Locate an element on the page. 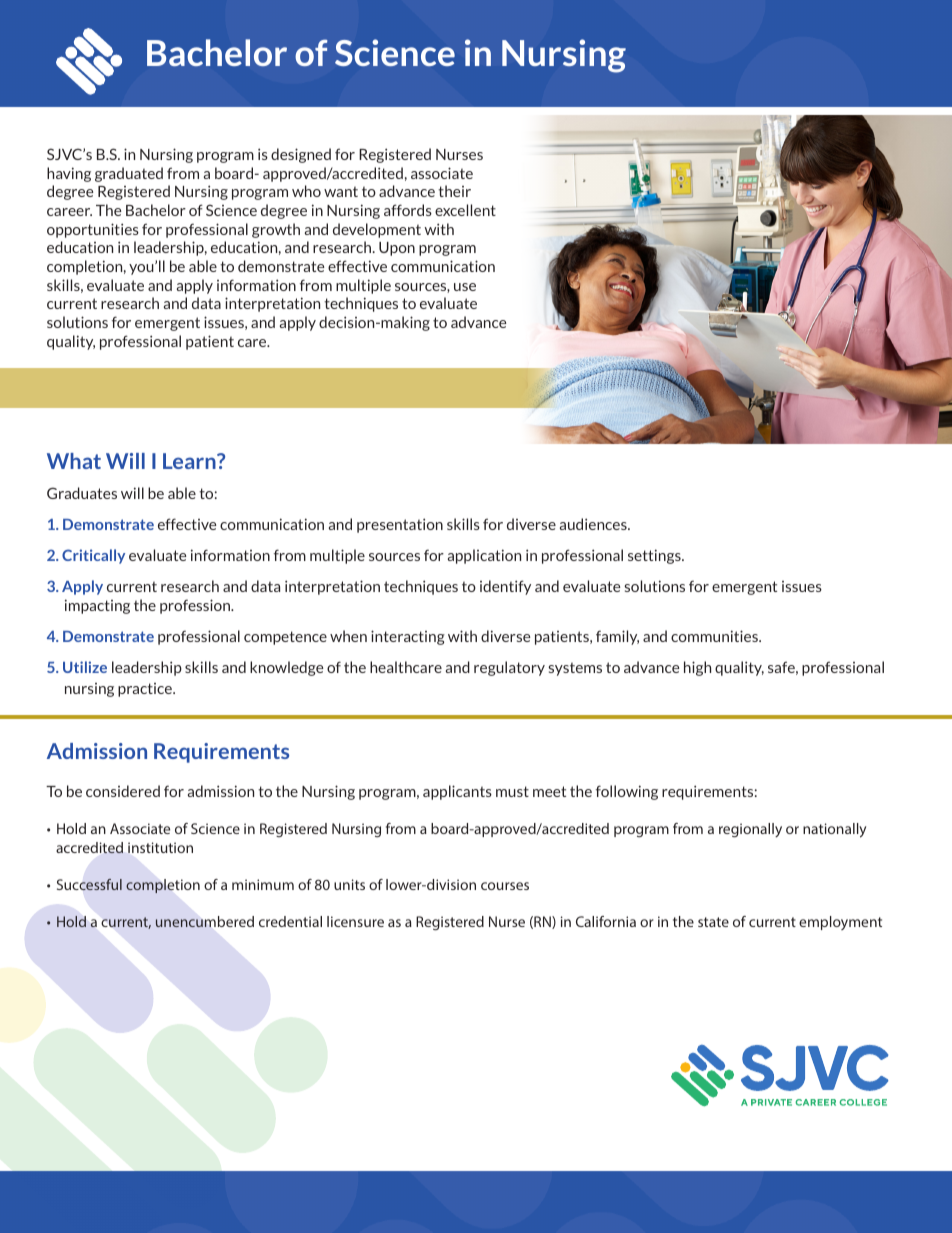  Critically is located at coordinates (93, 556).
